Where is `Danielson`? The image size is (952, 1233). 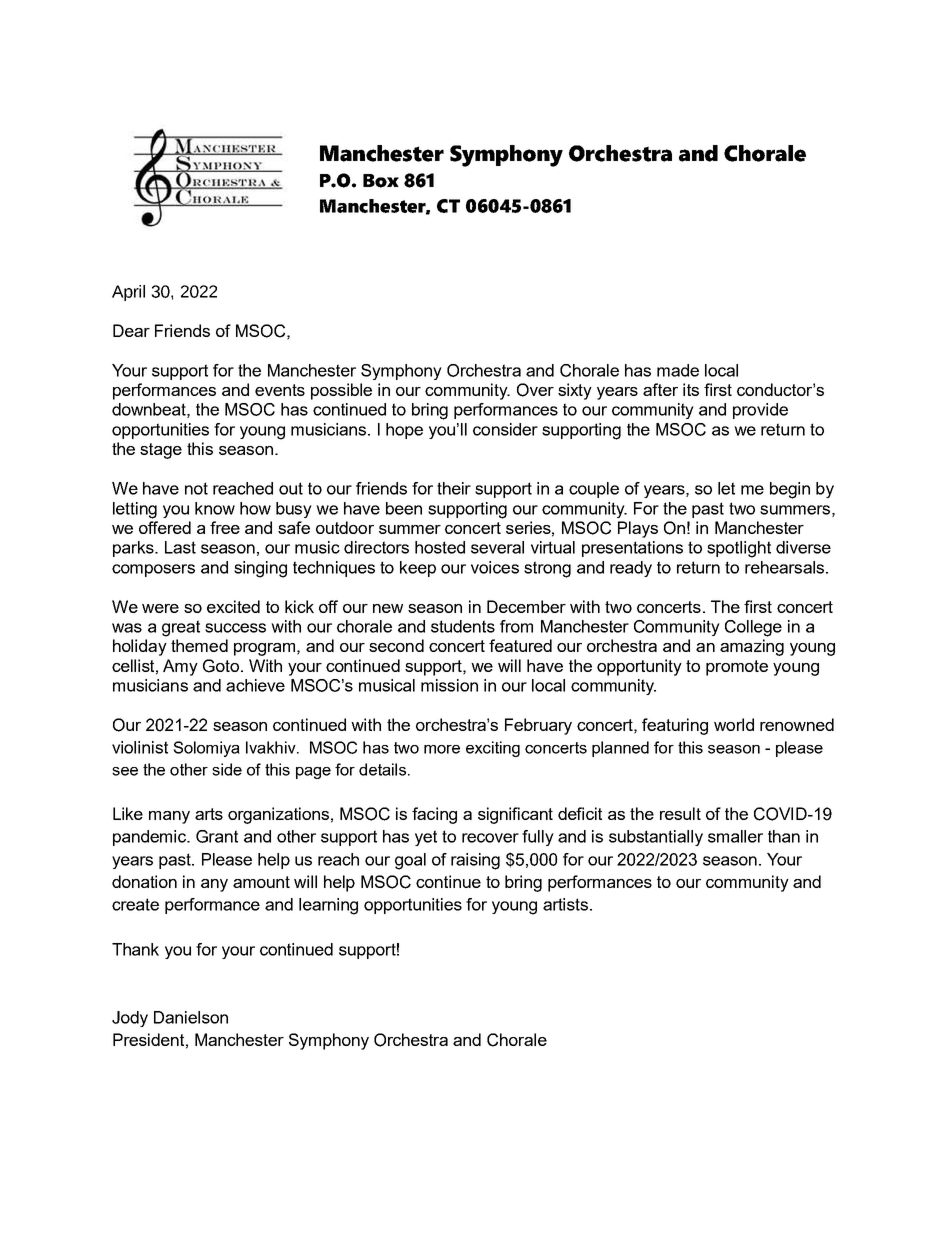 Danielson is located at coordinates (191, 1017).
